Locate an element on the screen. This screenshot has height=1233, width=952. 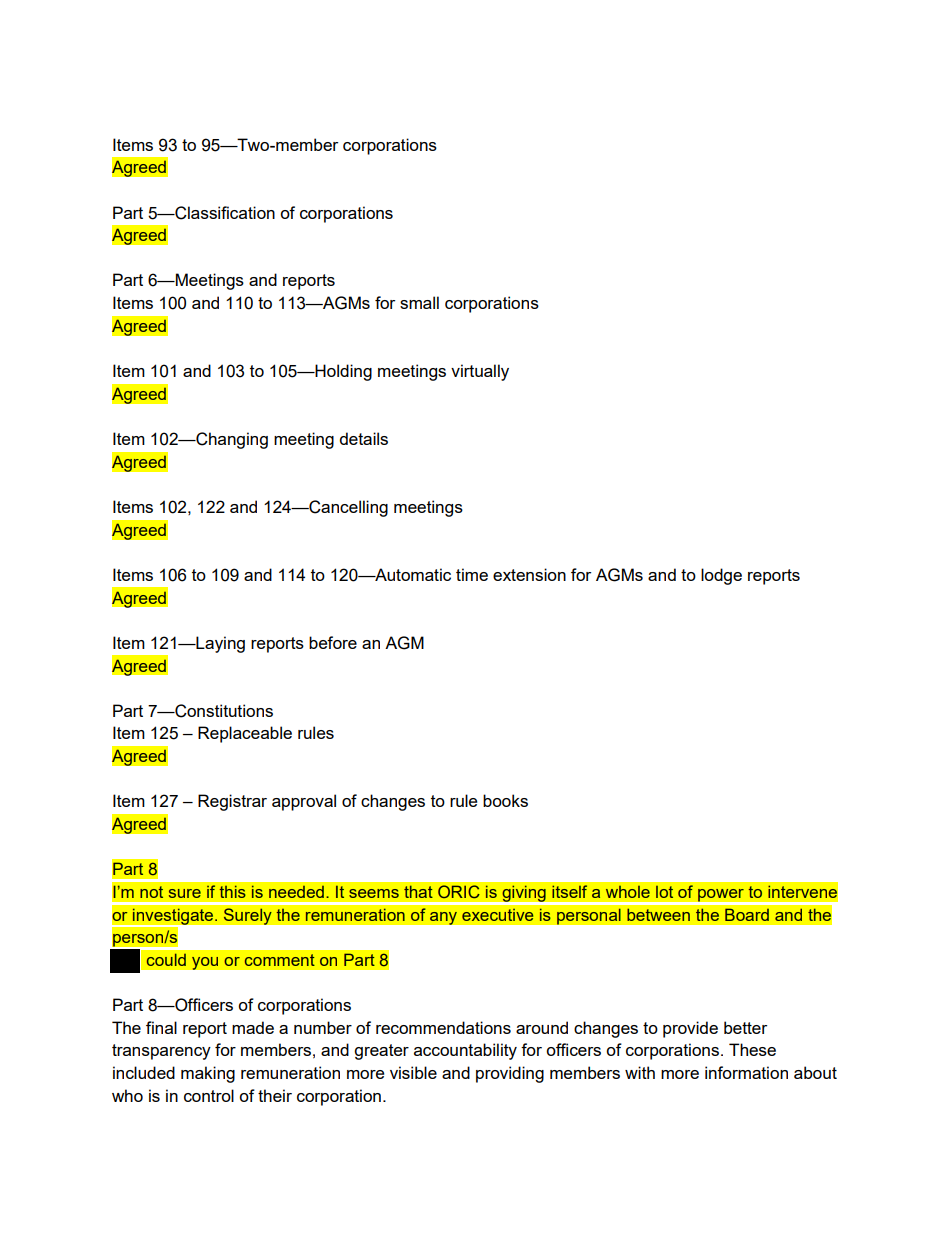
time is located at coordinates (472, 574).
